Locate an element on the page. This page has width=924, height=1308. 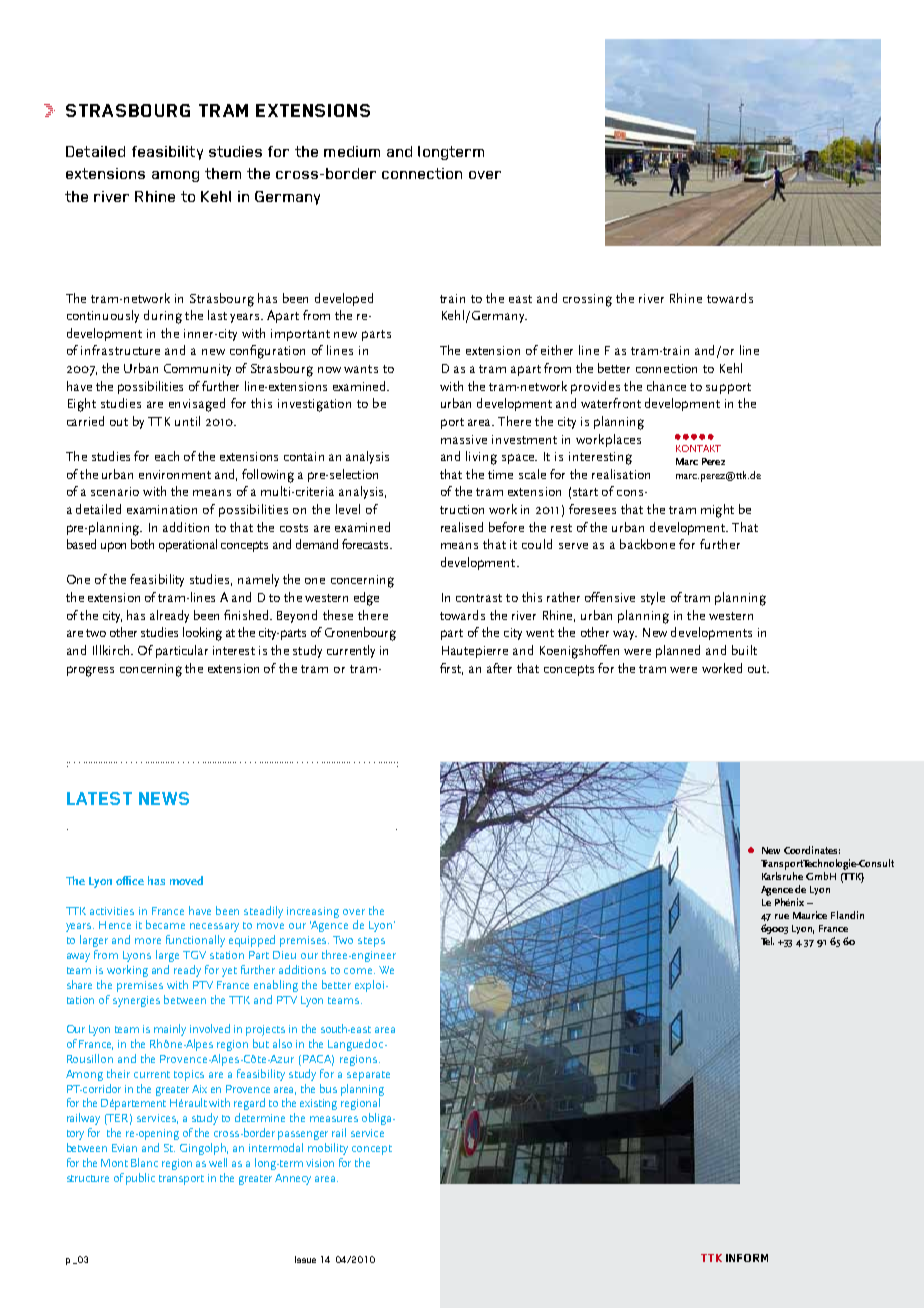
mainly is located at coordinates (170, 1030).
